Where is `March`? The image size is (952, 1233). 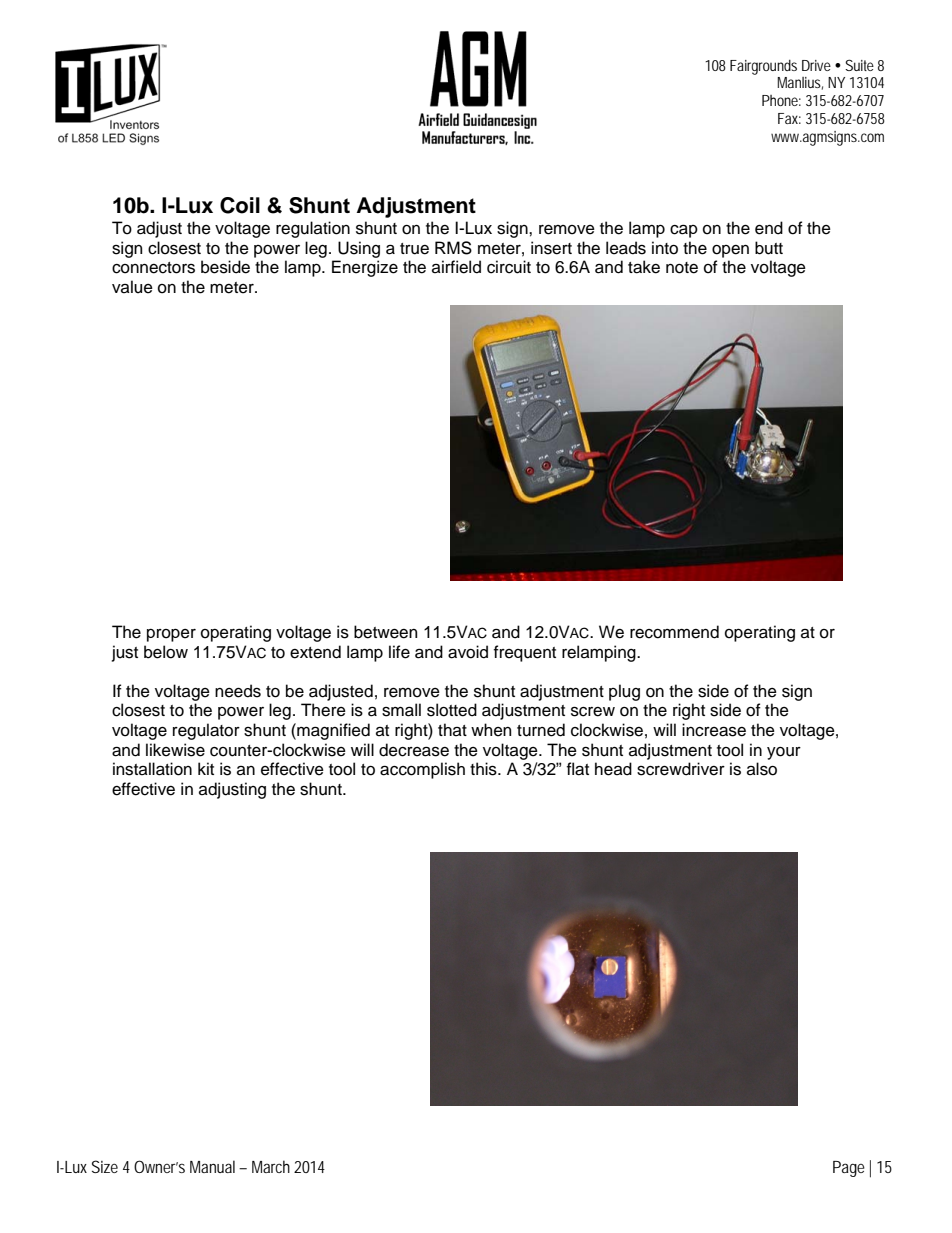 March is located at coordinates (271, 1166).
